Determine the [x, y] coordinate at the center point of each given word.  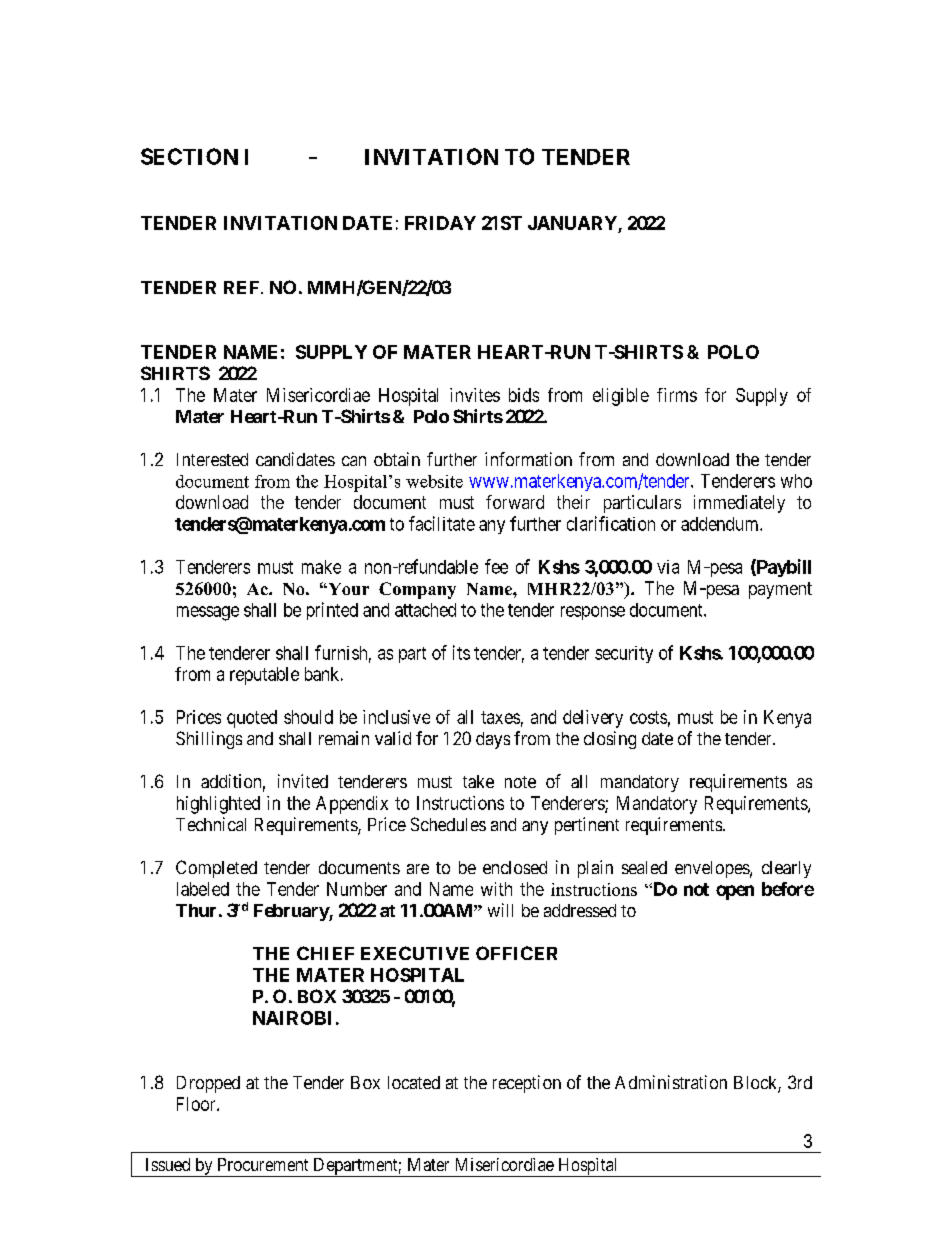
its [461, 652]
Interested [212, 459]
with [496, 889]
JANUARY [573, 224]
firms [677, 395]
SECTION [189, 156]
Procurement [263, 1164]
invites [475, 395]
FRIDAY [440, 223]
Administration [671, 1082]
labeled [203, 889]
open [735, 892]
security [624, 654]
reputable [264, 676]
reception [527, 1084]
